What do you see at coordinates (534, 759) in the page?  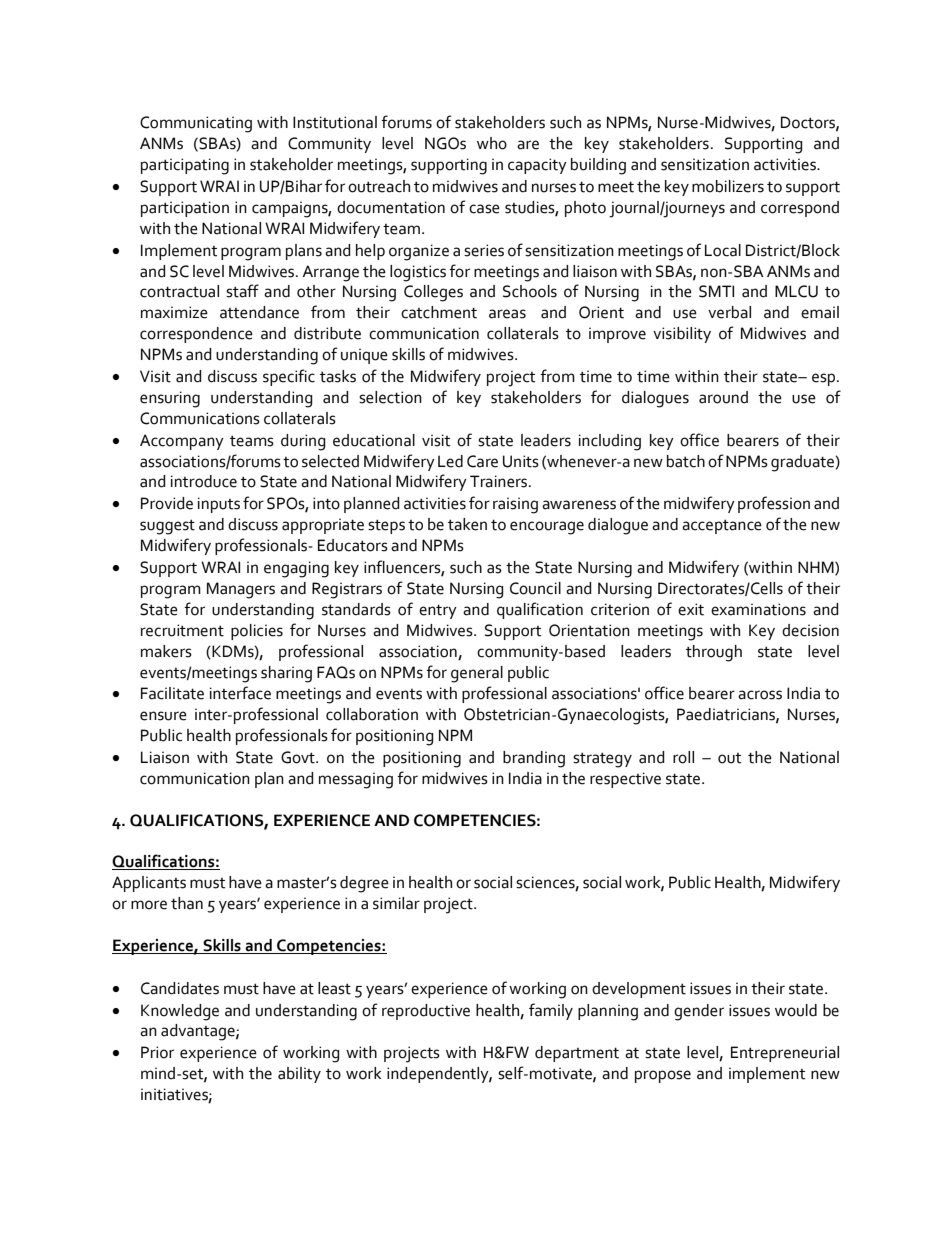 I see `branding` at bounding box center [534, 759].
